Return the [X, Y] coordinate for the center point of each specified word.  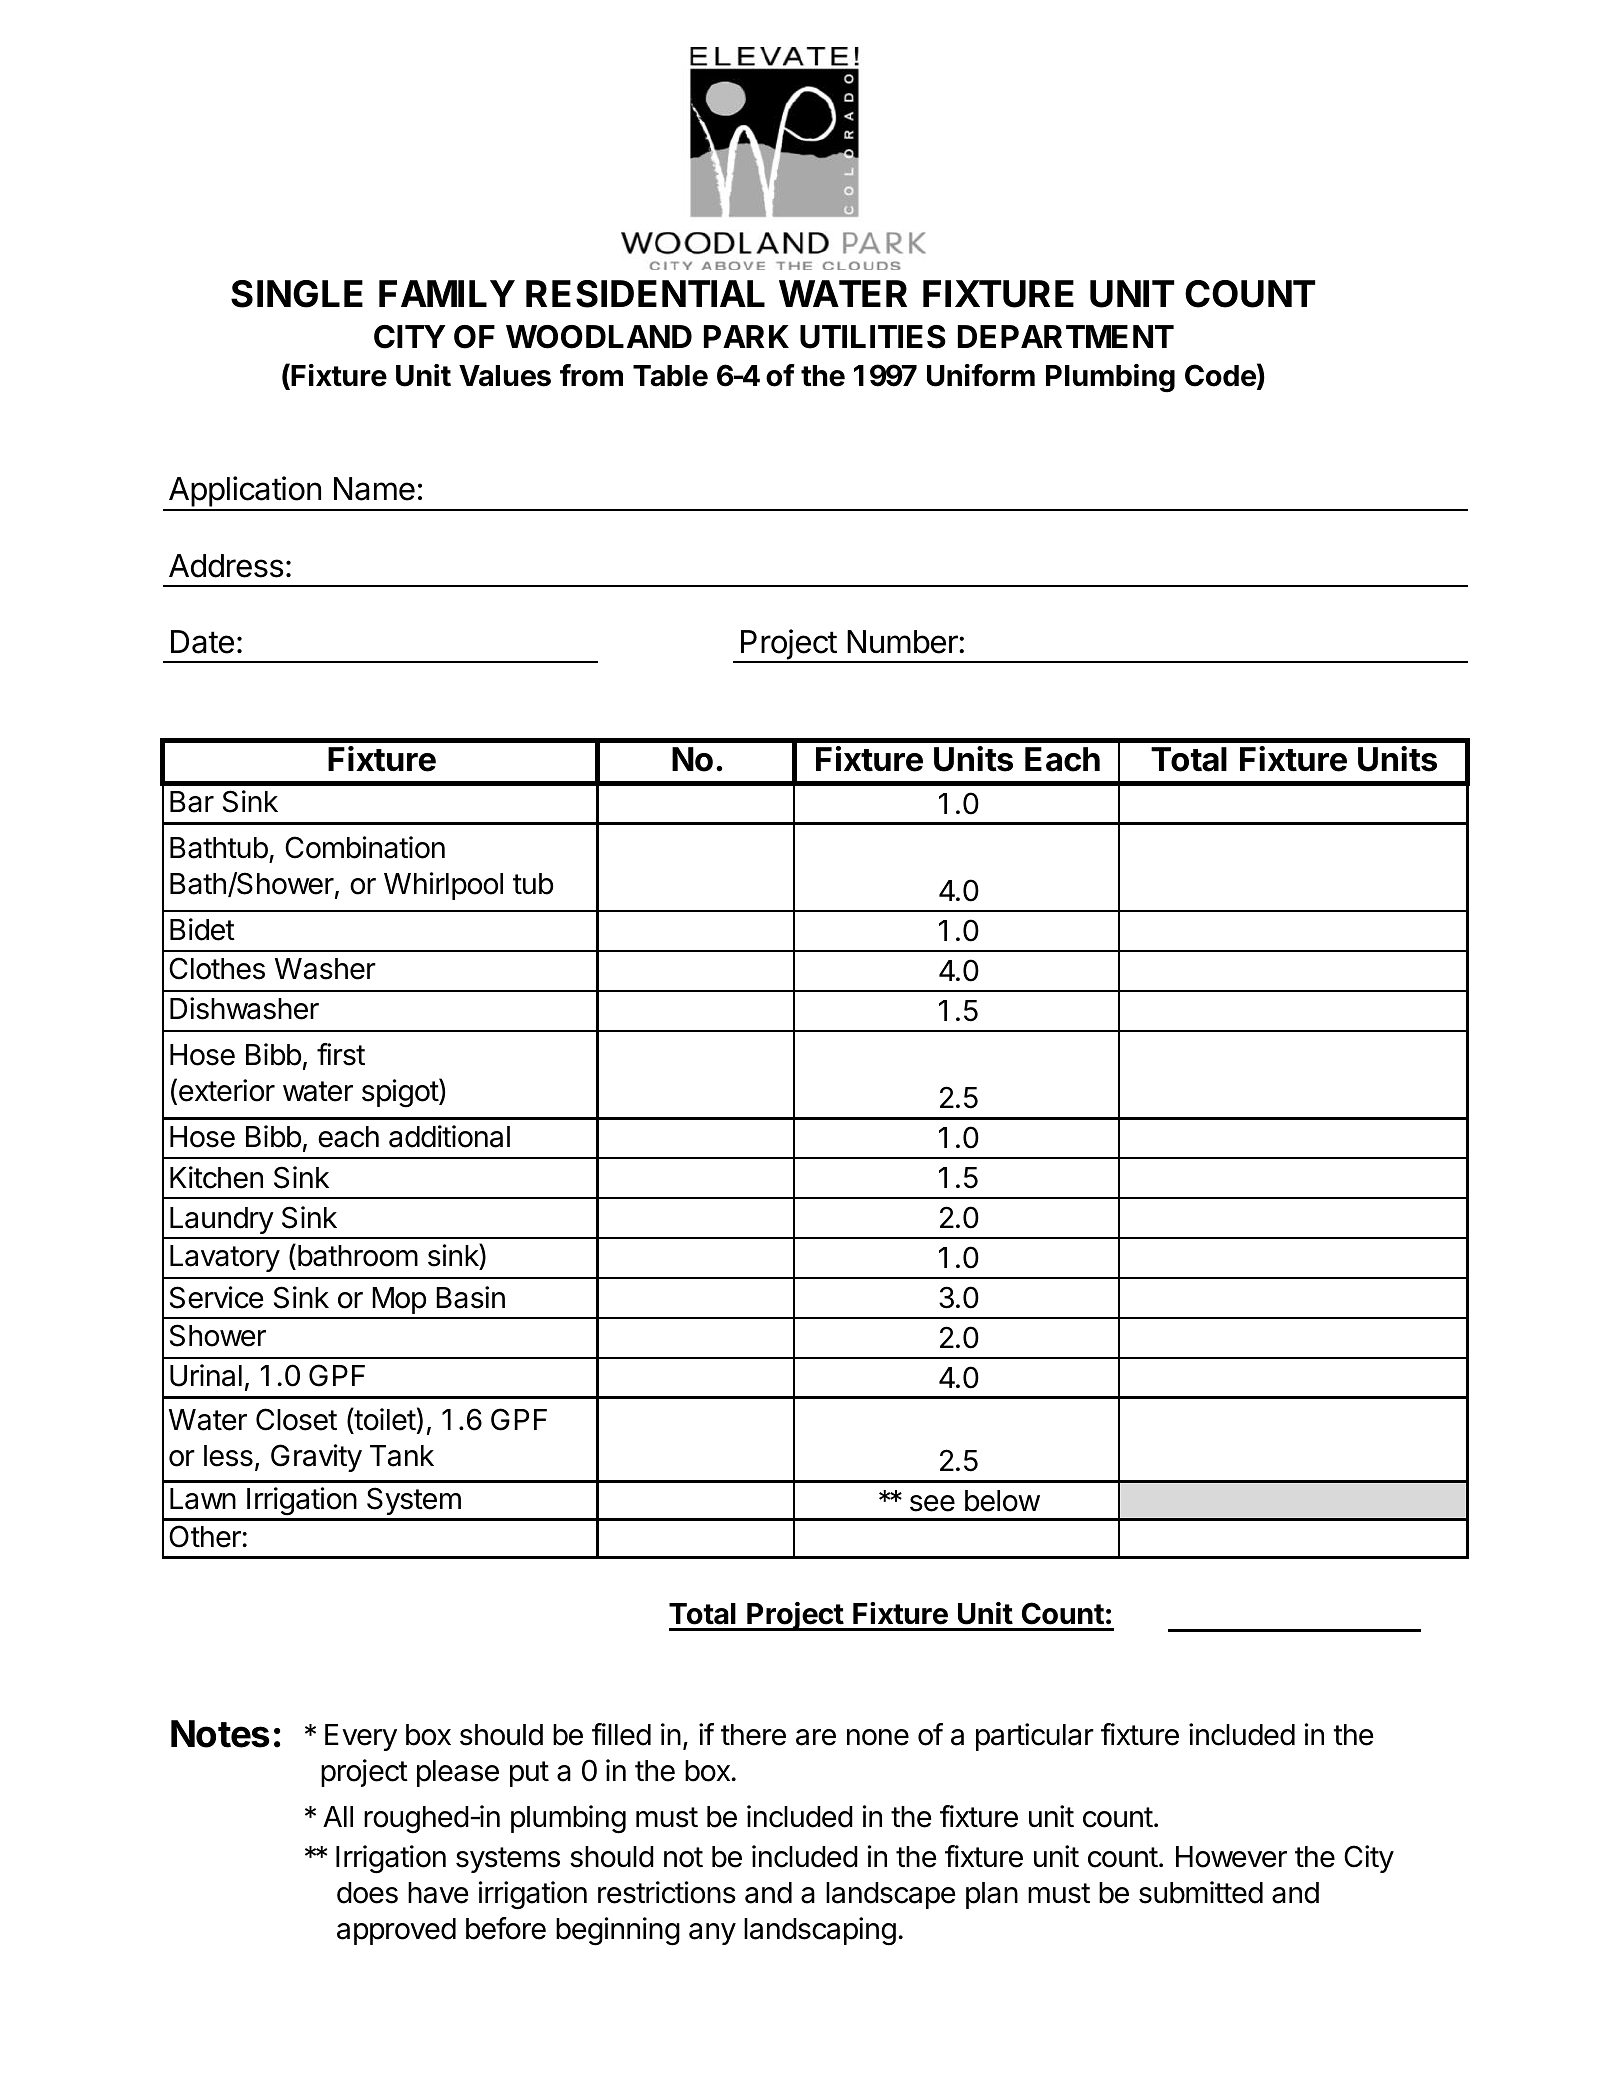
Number [903, 642]
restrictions [667, 1892]
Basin [470, 1297]
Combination [365, 847]
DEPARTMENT [1066, 336]
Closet [296, 1419]
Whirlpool [443, 886]
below [1002, 1501]
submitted [1201, 1892]
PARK [746, 336]
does [367, 1893]
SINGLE [297, 294]
